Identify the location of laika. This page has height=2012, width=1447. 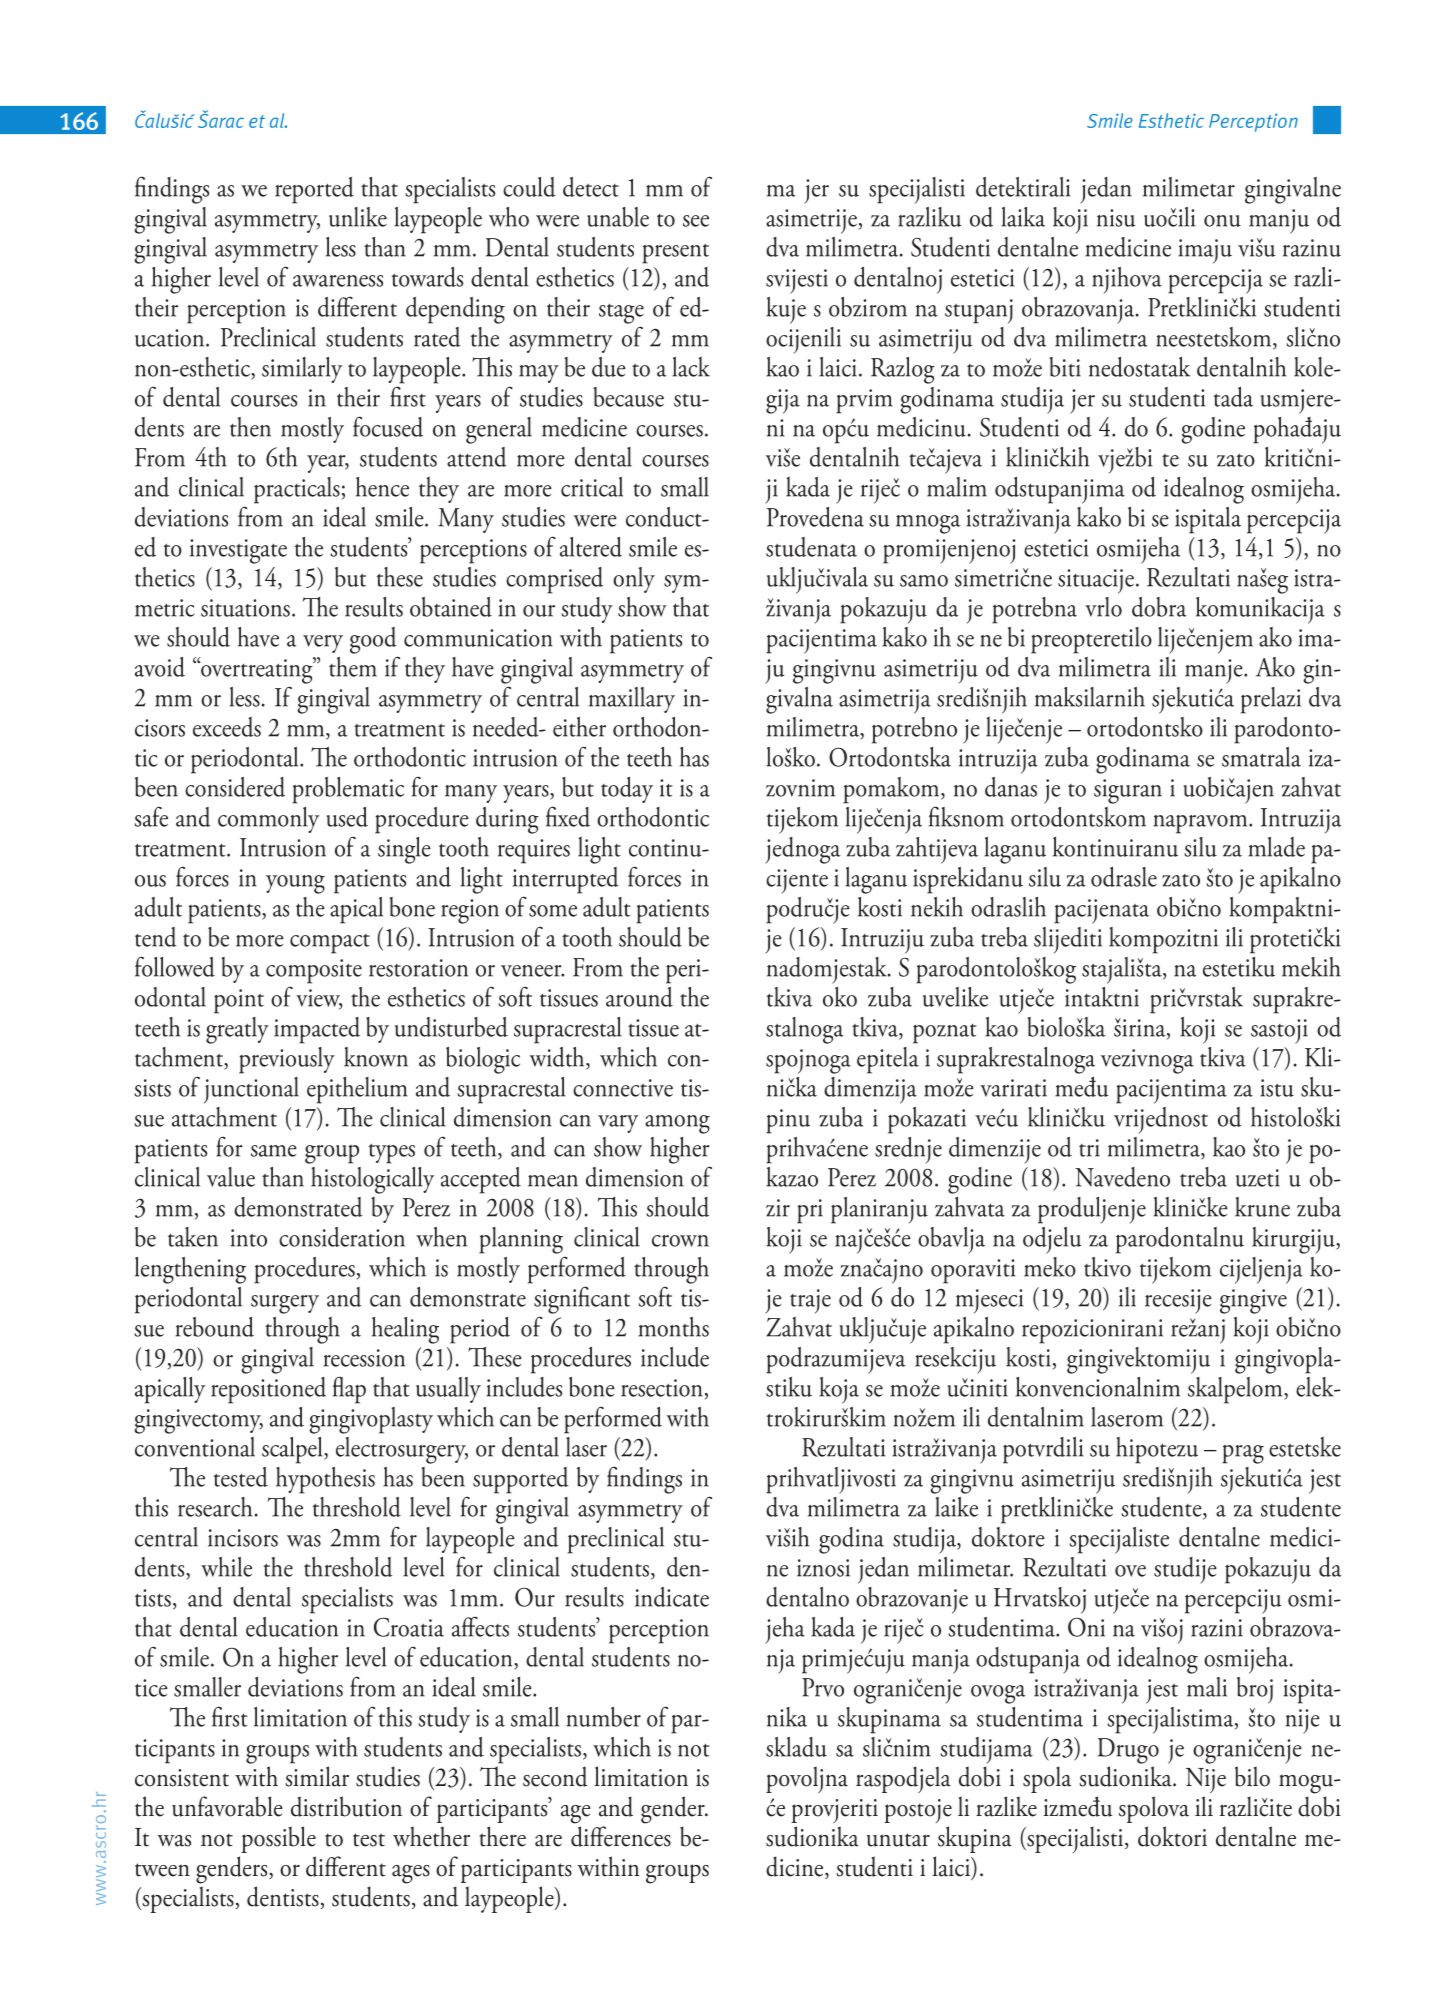
(1023, 217).
